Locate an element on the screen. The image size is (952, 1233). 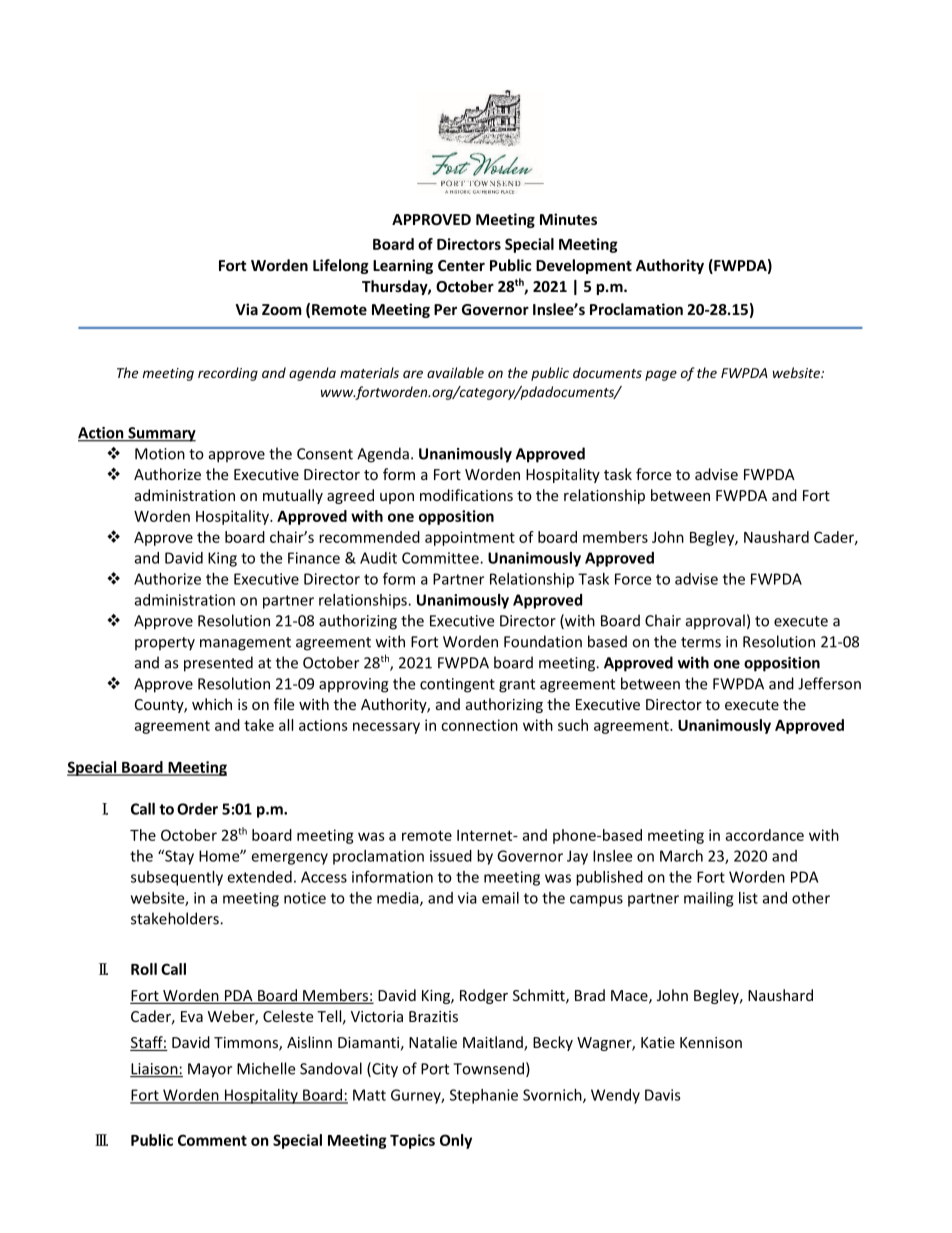
page is located at coordinates (661, 375).
